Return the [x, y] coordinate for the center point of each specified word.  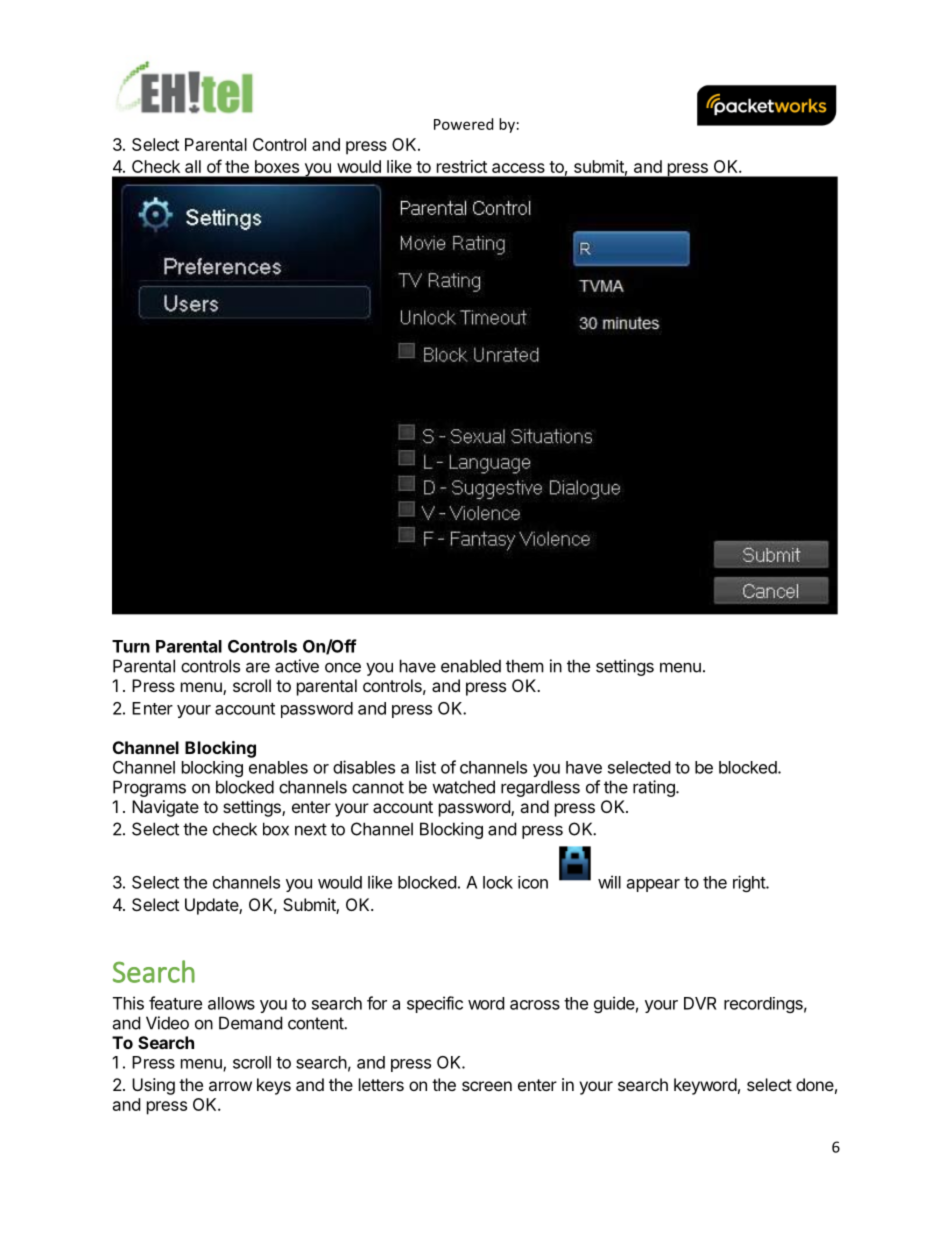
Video [167, 1023]
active [297, 666]
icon [533, 882]
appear [653, 885]
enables [278, 767]
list [426, 767]
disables [364, 767]
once [343, 667]
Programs [149, 788]
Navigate [165, 808]
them [525, 666]
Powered [463, 124]
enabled [471, 666]
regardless [540, 788]
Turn [131, 646]
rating [655, 788]
